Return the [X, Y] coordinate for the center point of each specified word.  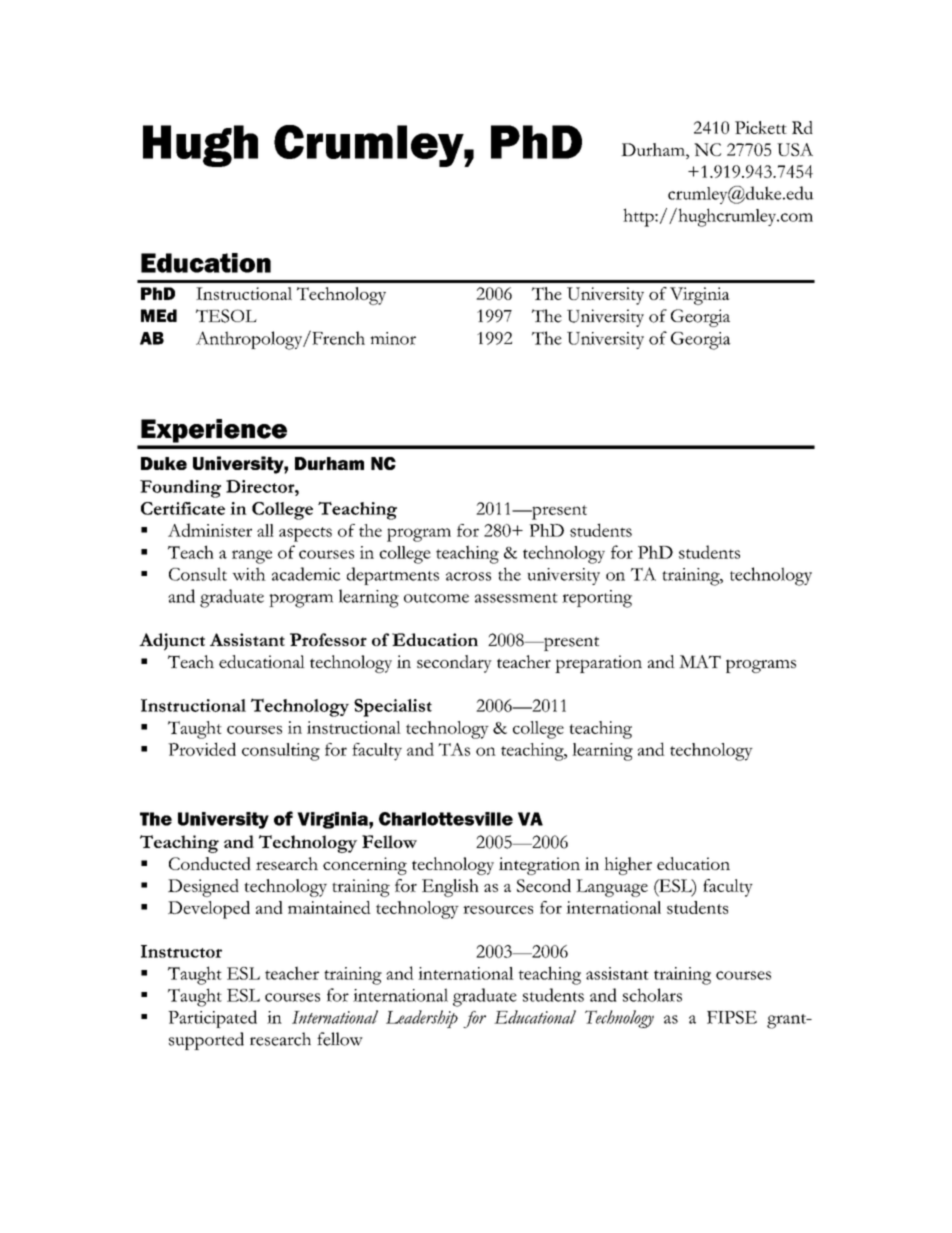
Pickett [761, 127]
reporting [597, 599]
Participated [212, 1019]
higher [628, 866]
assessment [516, 598]
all [265, 530]
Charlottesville [446, 819]
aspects [305, 534]
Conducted [210, 863]
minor [393, 338]
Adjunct [172, 642]
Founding [180, 489]
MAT [700, 661]
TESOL [226, 316]
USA [795, 149]
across [468, 576]
